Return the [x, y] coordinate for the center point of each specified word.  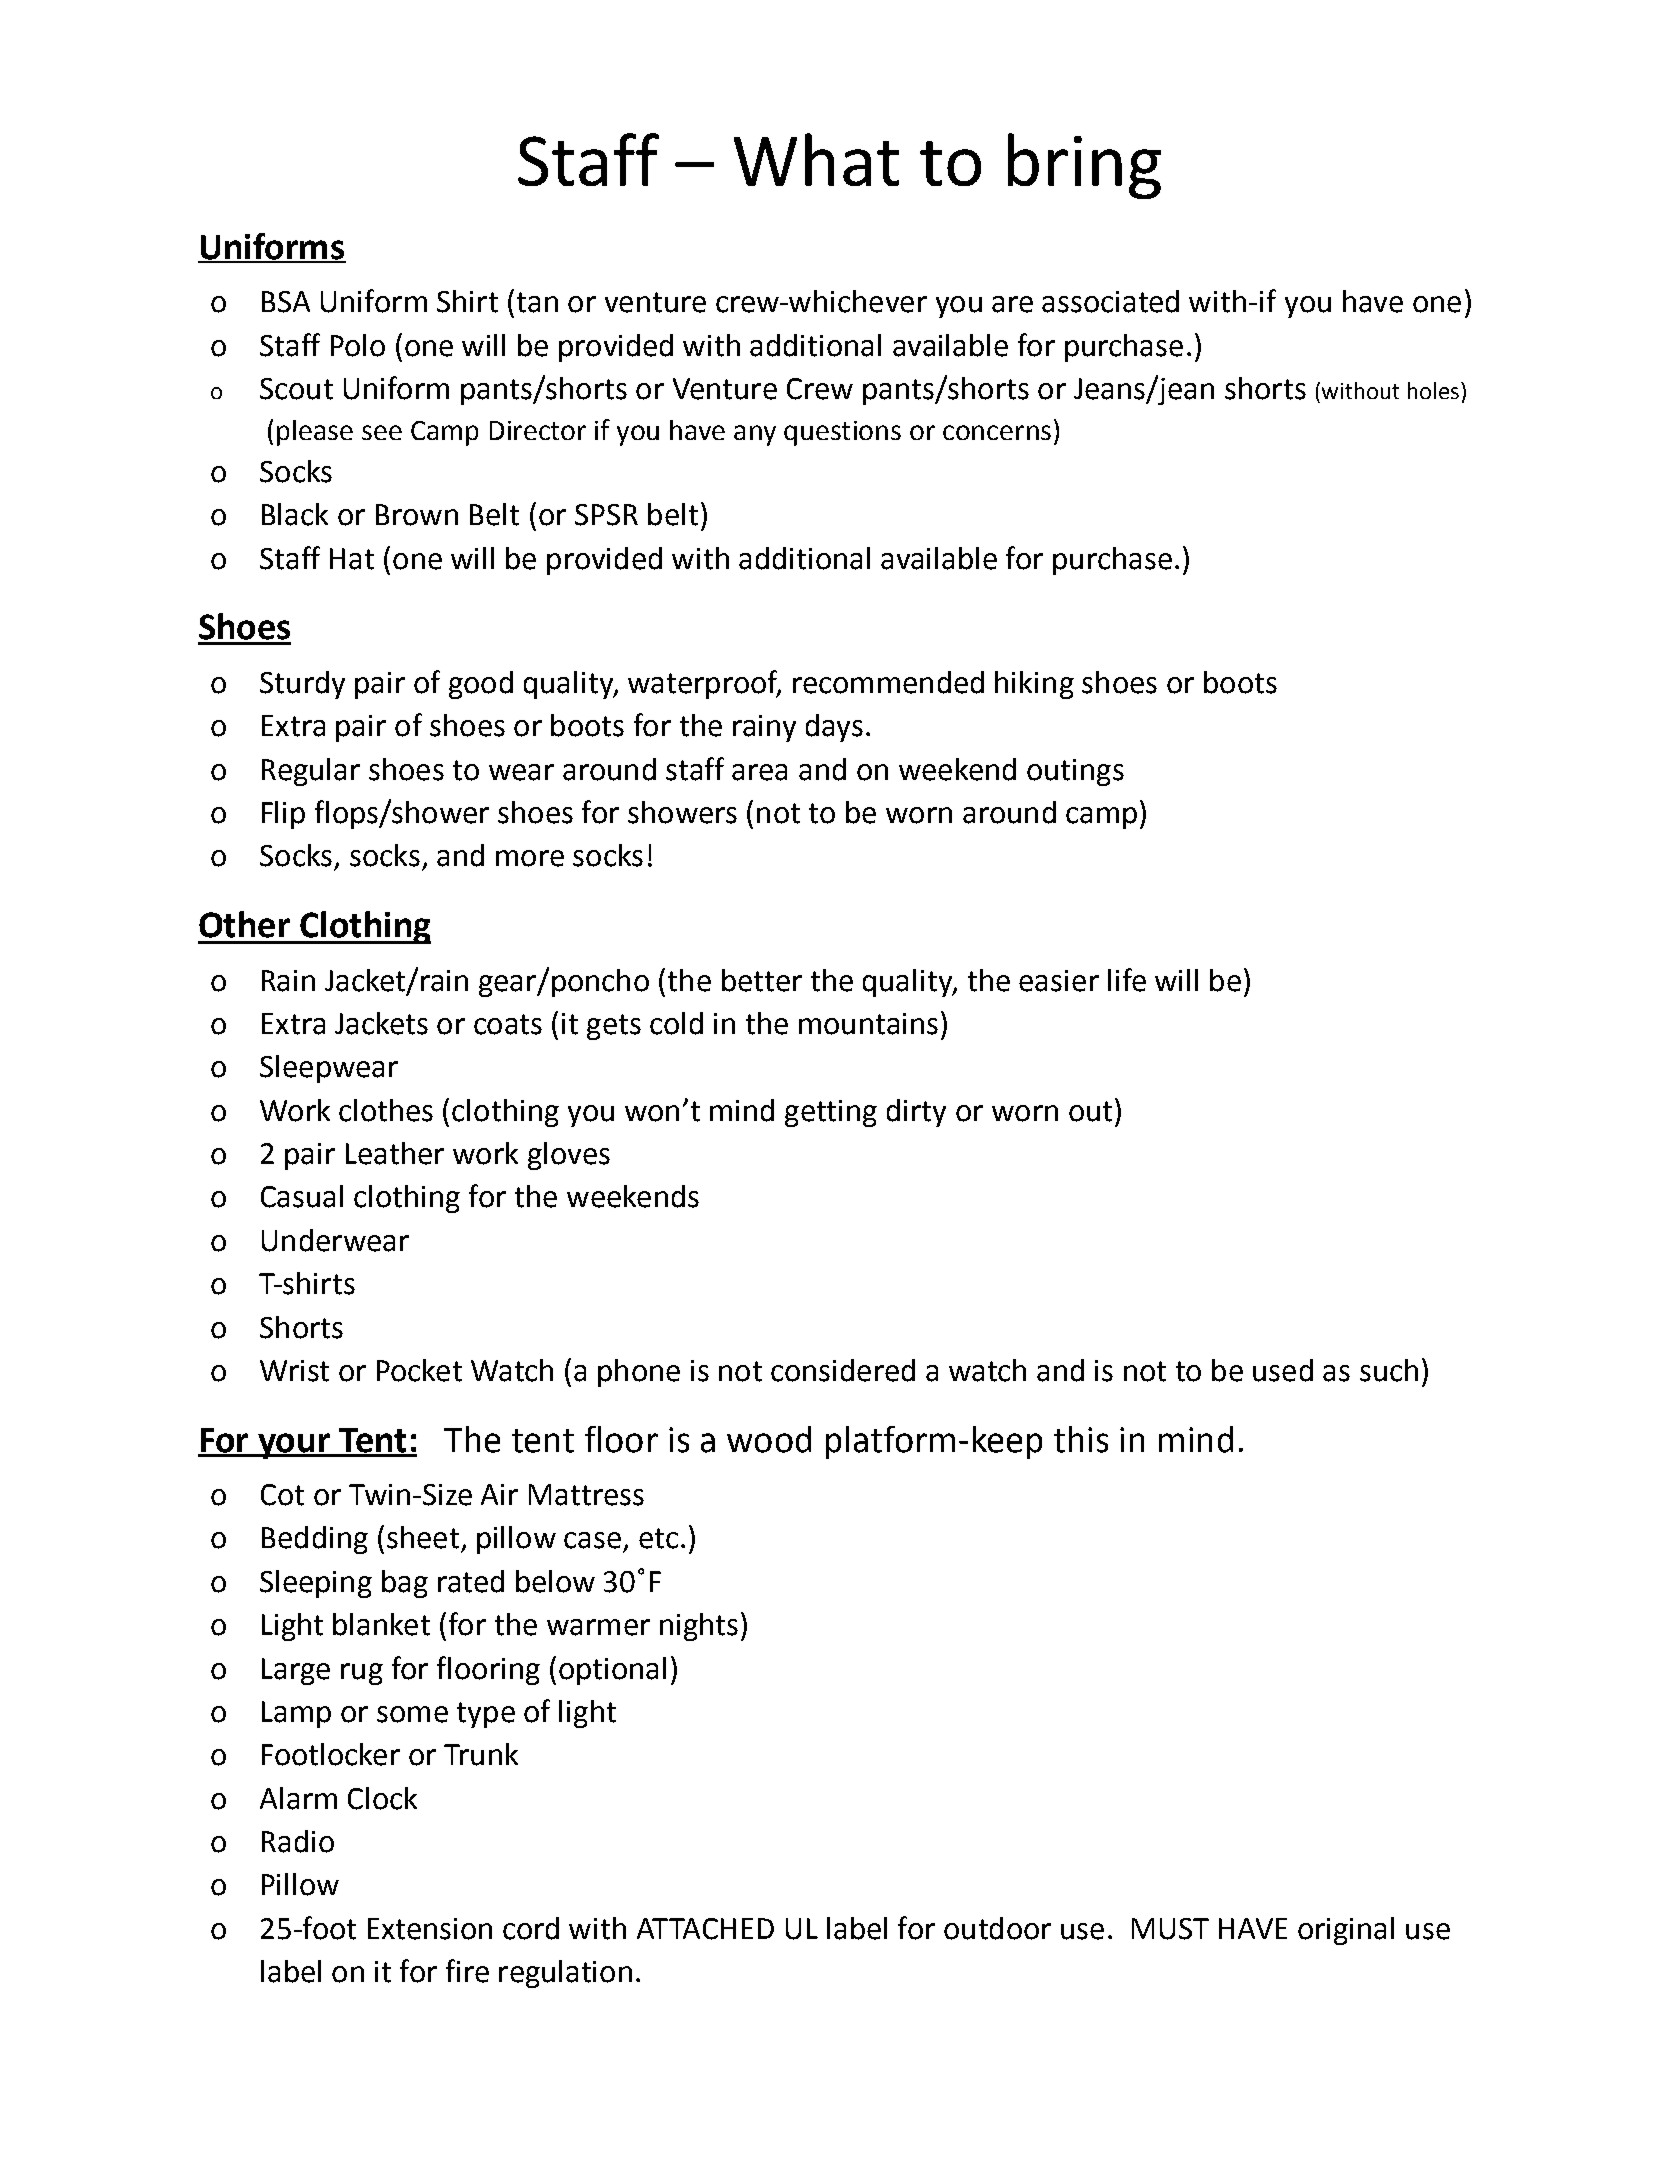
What [816, 159]
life [1127, 980]
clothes [386, 1110]
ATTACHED [705, 1929]
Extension [430, 1929]
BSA [286, 302]
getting [831, 1113]
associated [1110, 301]
